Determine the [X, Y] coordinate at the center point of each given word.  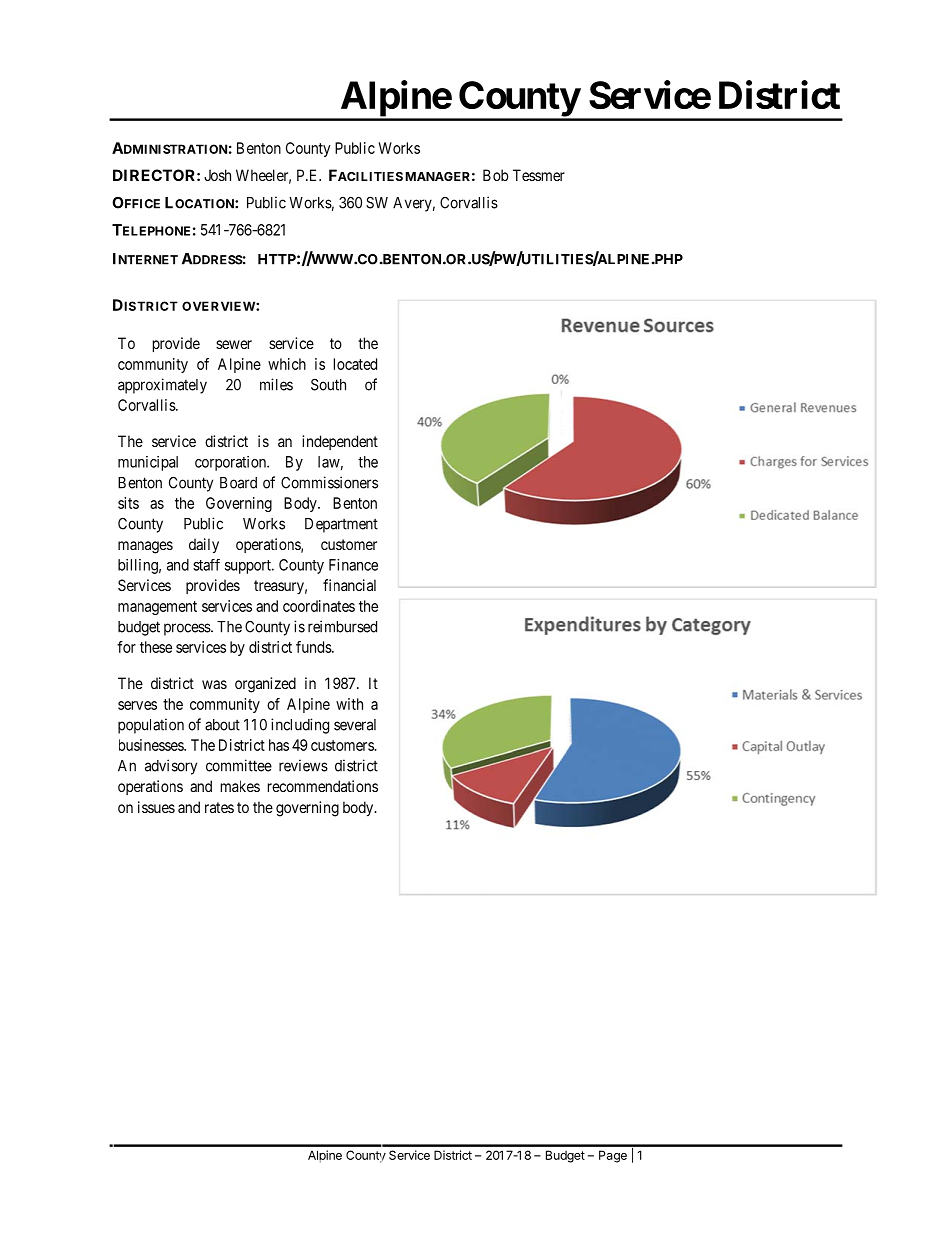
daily [204, 545]
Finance [353, 565]
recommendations [323, 786]
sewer [234, 344]
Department [341, 525]
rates [219, 807]
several [355, 725]
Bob [496, 175]
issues [156, 807]
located [355, 364]
